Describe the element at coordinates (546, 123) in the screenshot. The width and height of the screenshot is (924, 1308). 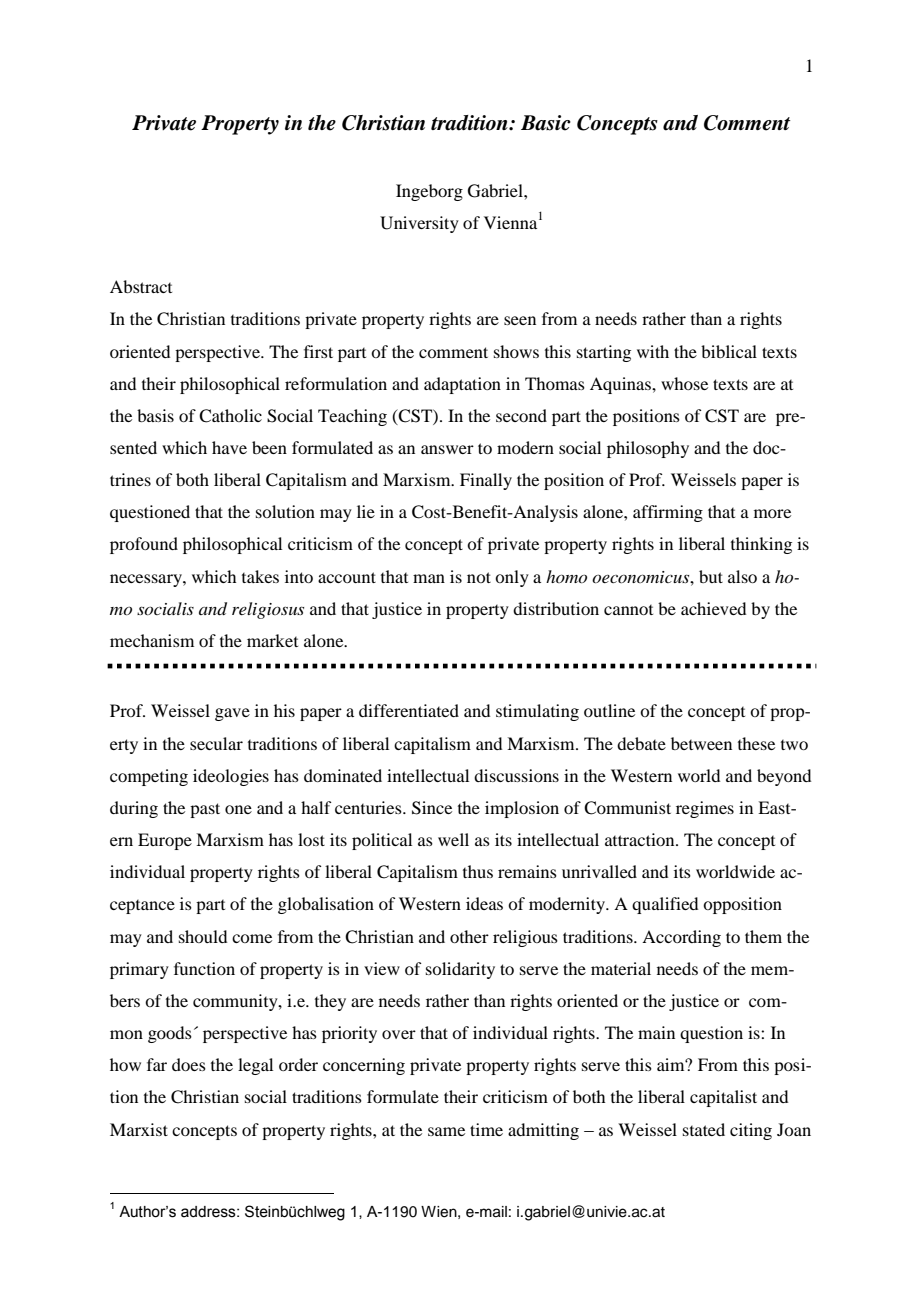
I see `Basic` at that location.
